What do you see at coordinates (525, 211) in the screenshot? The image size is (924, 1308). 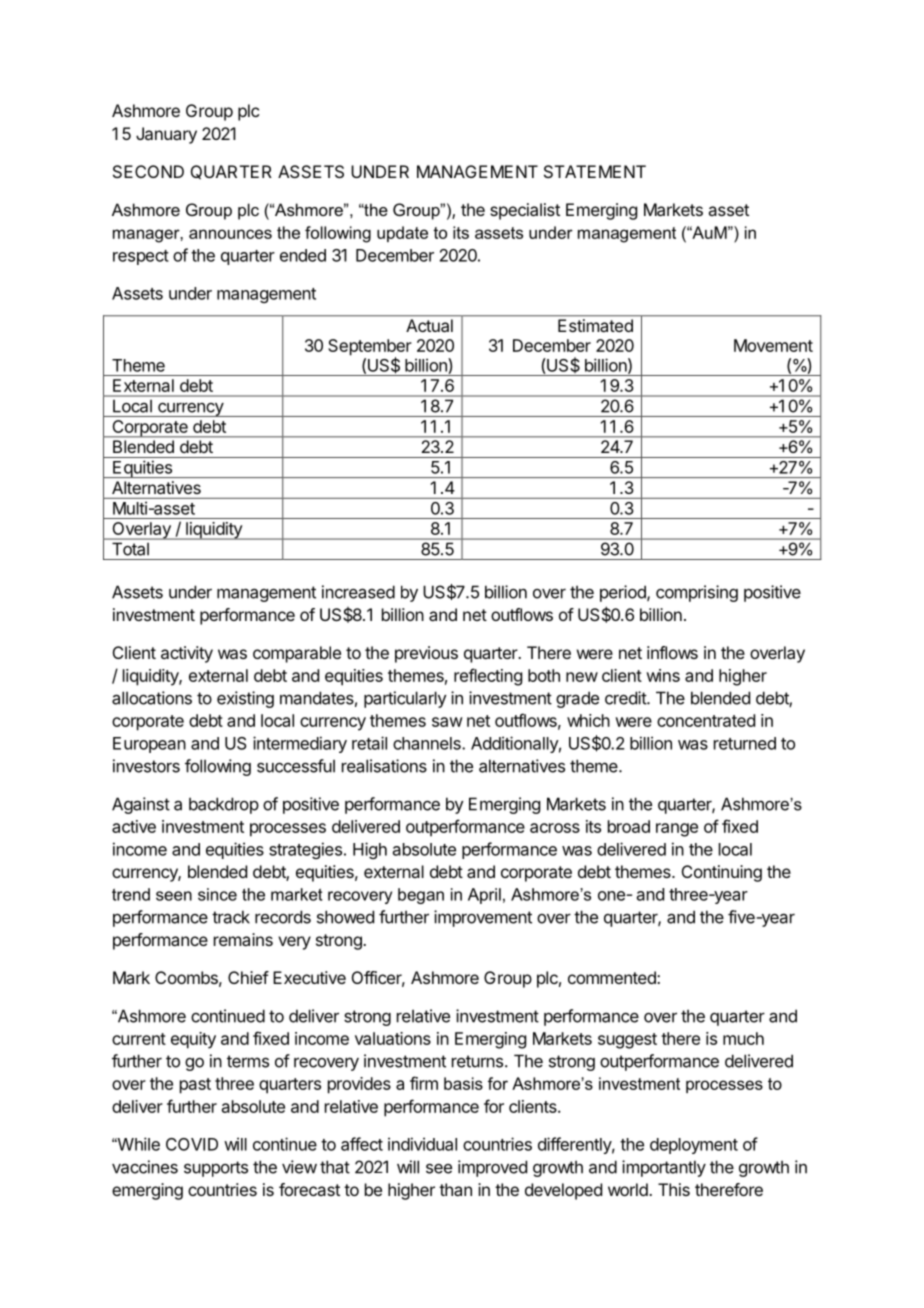 I see `specialist` at bounding box center [525, 211].
